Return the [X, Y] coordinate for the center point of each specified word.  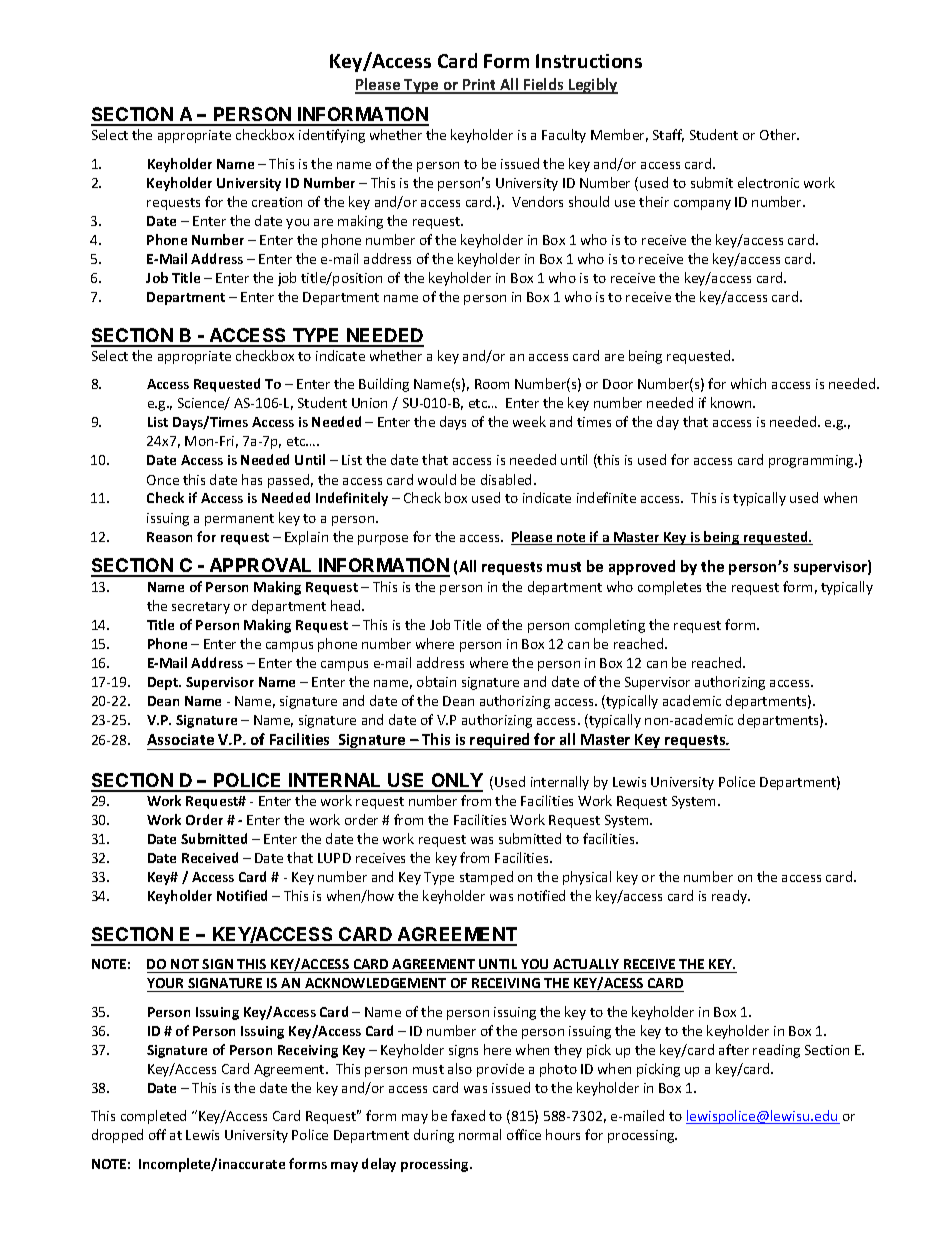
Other [779, 134]
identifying [332, 136]
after [734, 1049]
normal [480, 1134]
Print [480, 86]
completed [153, 1117]
